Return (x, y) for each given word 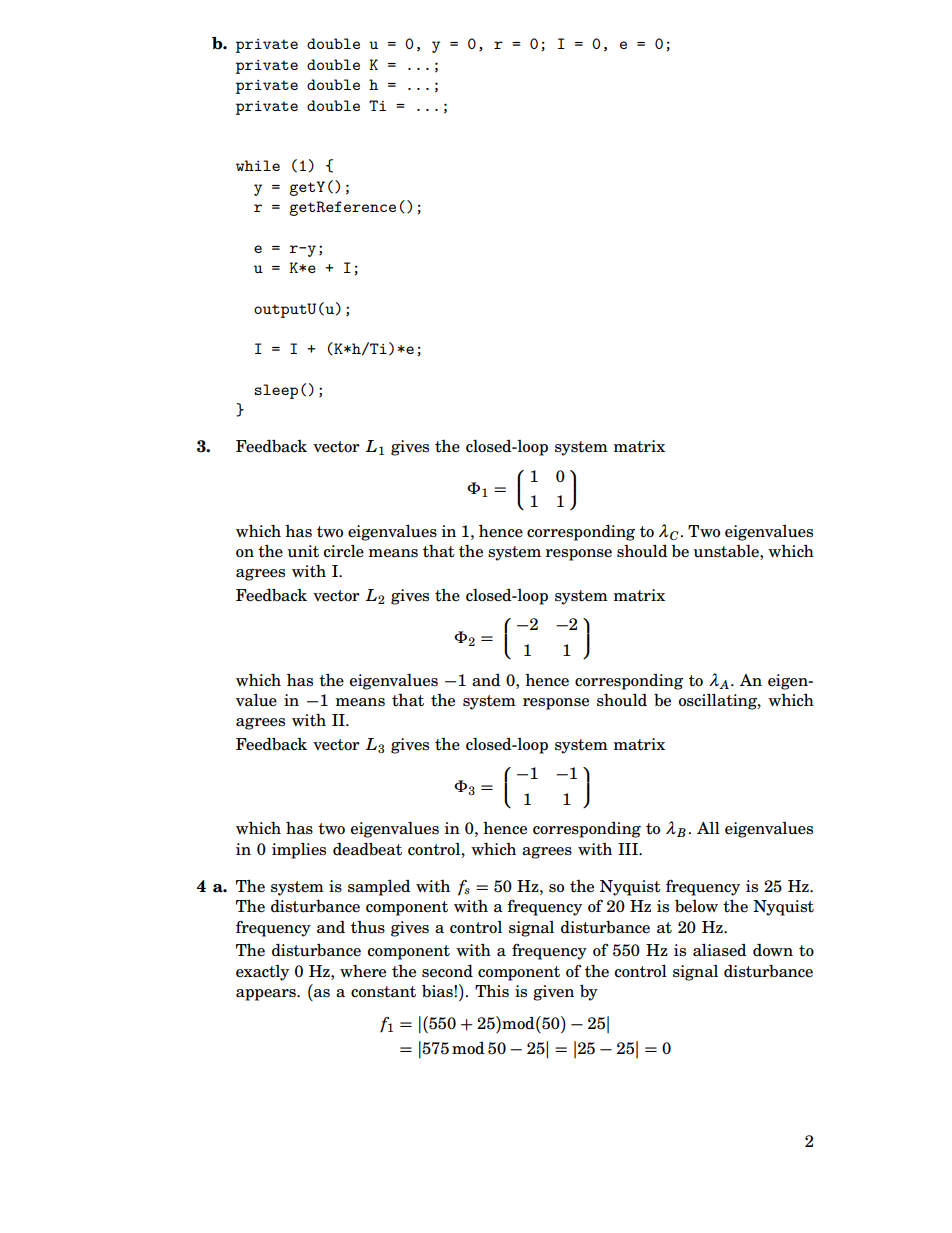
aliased (720, 950)
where (363, 971)
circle (343, 551)
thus (368, 927)
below (696, 906)
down (773, 950)
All (708, 828)
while (258, 165)
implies (299, 851)
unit (303, 551)
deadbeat (367, 849)
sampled (379, 888)
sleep (276, 391)
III (629, 849)
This (492, 991)
